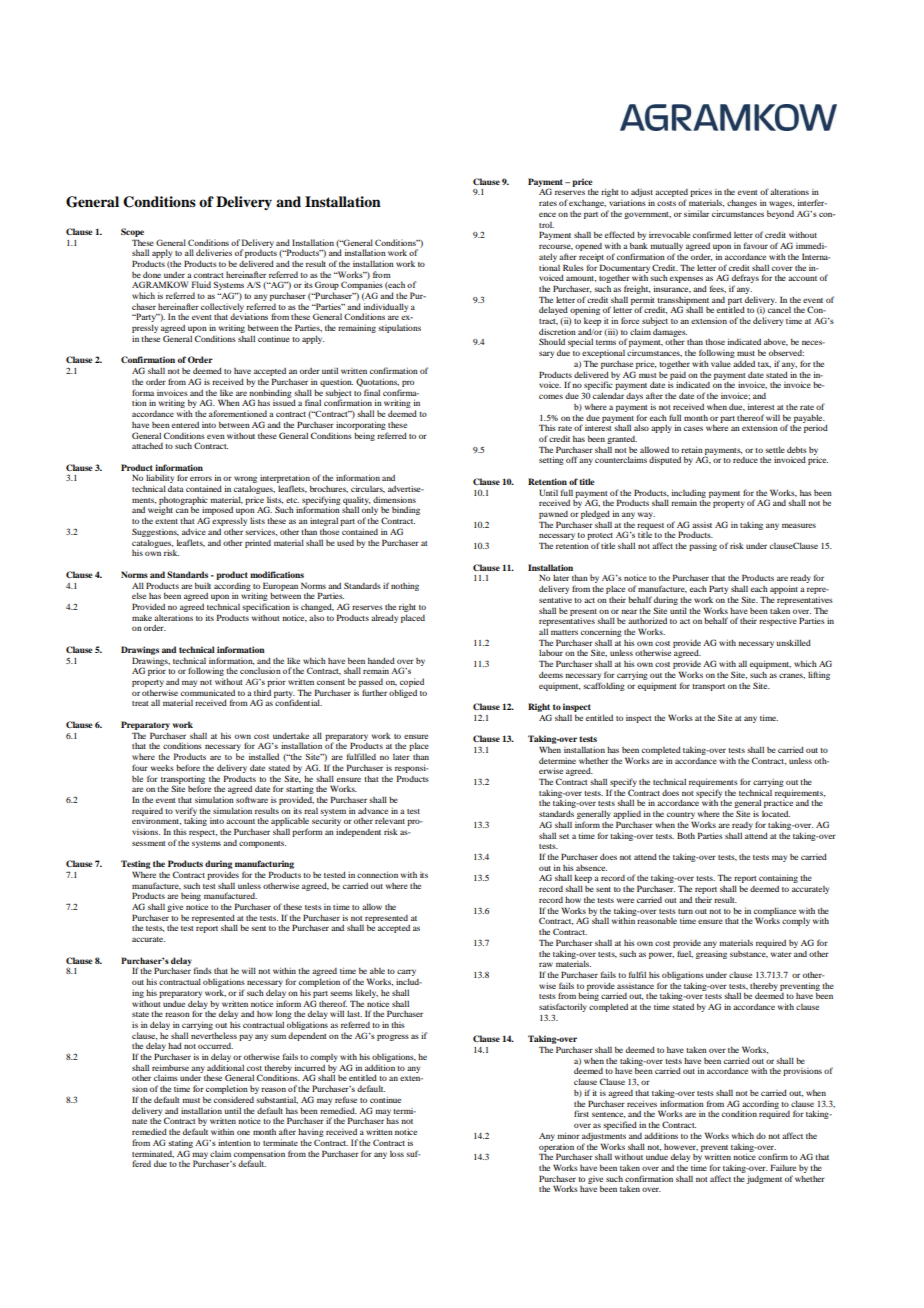 The height and width of the document is (1308, 924). What do you see at coordinates (764, 1179) in the document?
I see `judgment` at bounding box center [764, 1179].
